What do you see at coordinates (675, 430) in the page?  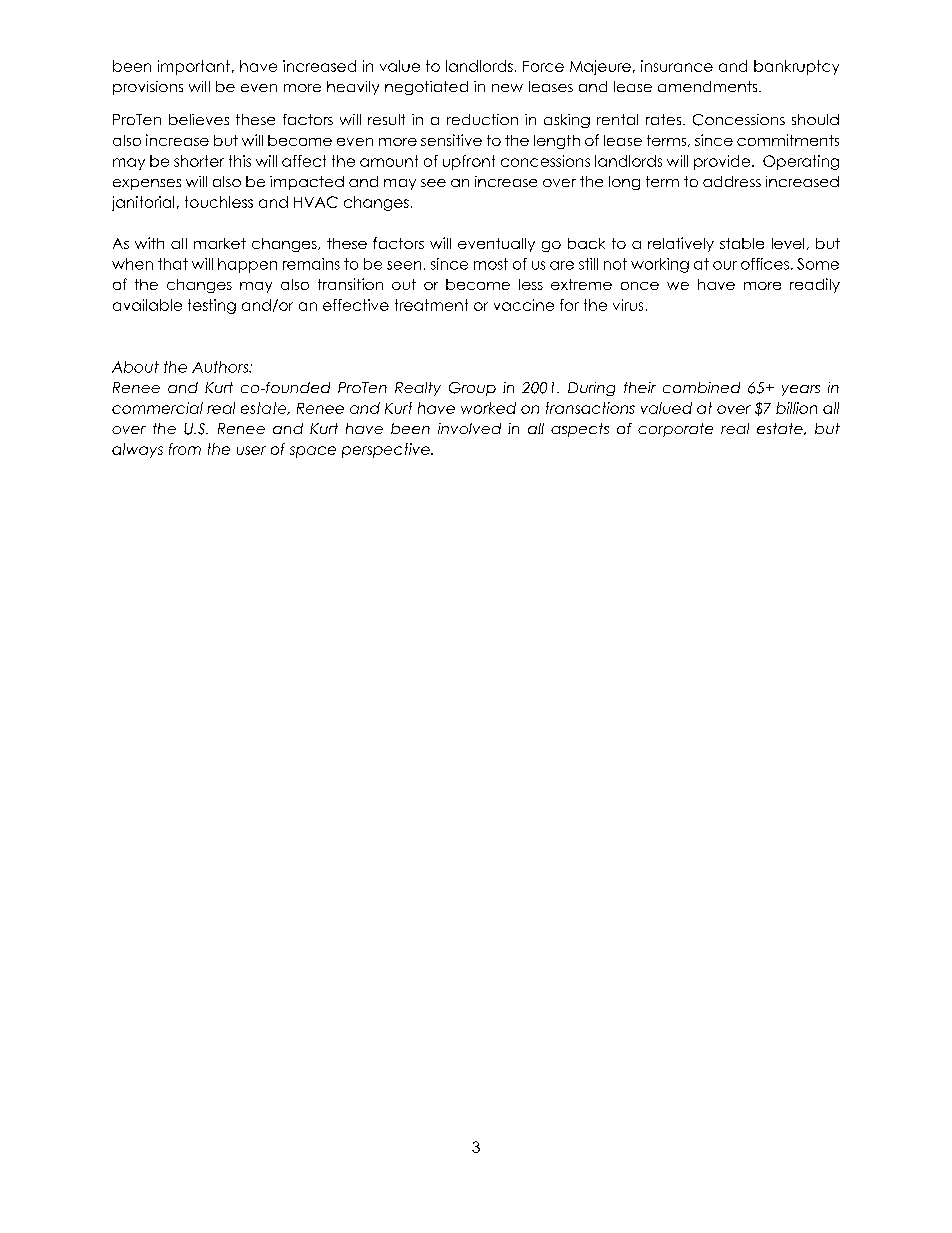 I see `corporate` at bounding box center [675, 430].
